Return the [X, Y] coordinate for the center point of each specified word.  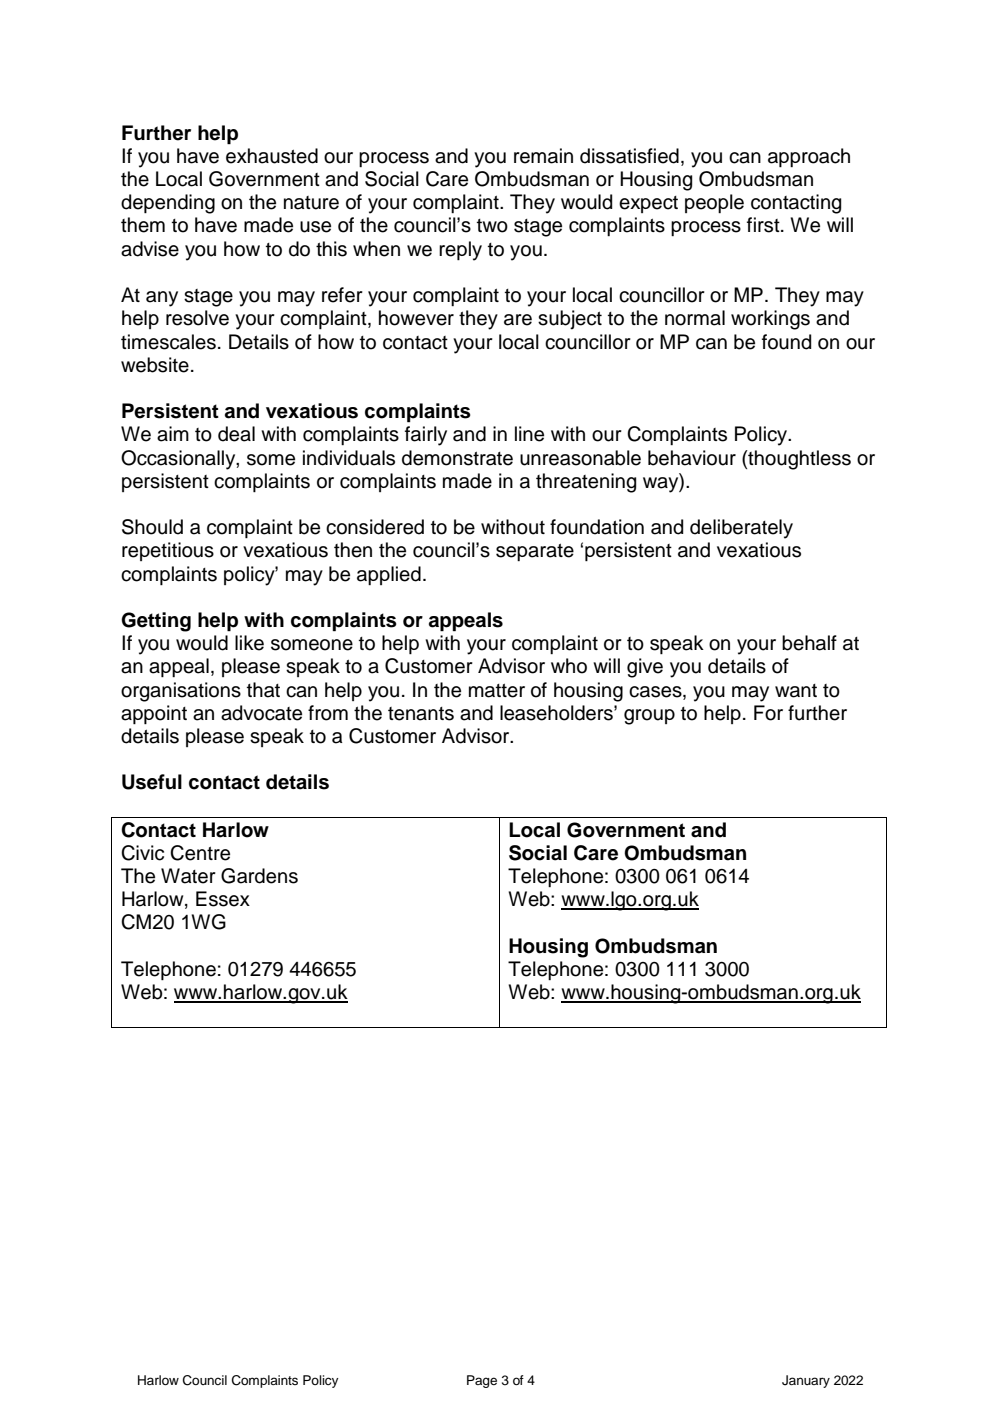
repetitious [168, 551]
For [768, 713]
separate [535, 552]
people [714, 203]
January [806, 1381]
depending [168, 204]
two [492, 226]
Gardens [259, 876]
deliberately [741, 529]
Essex [223, 899]
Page [482, 1381]
